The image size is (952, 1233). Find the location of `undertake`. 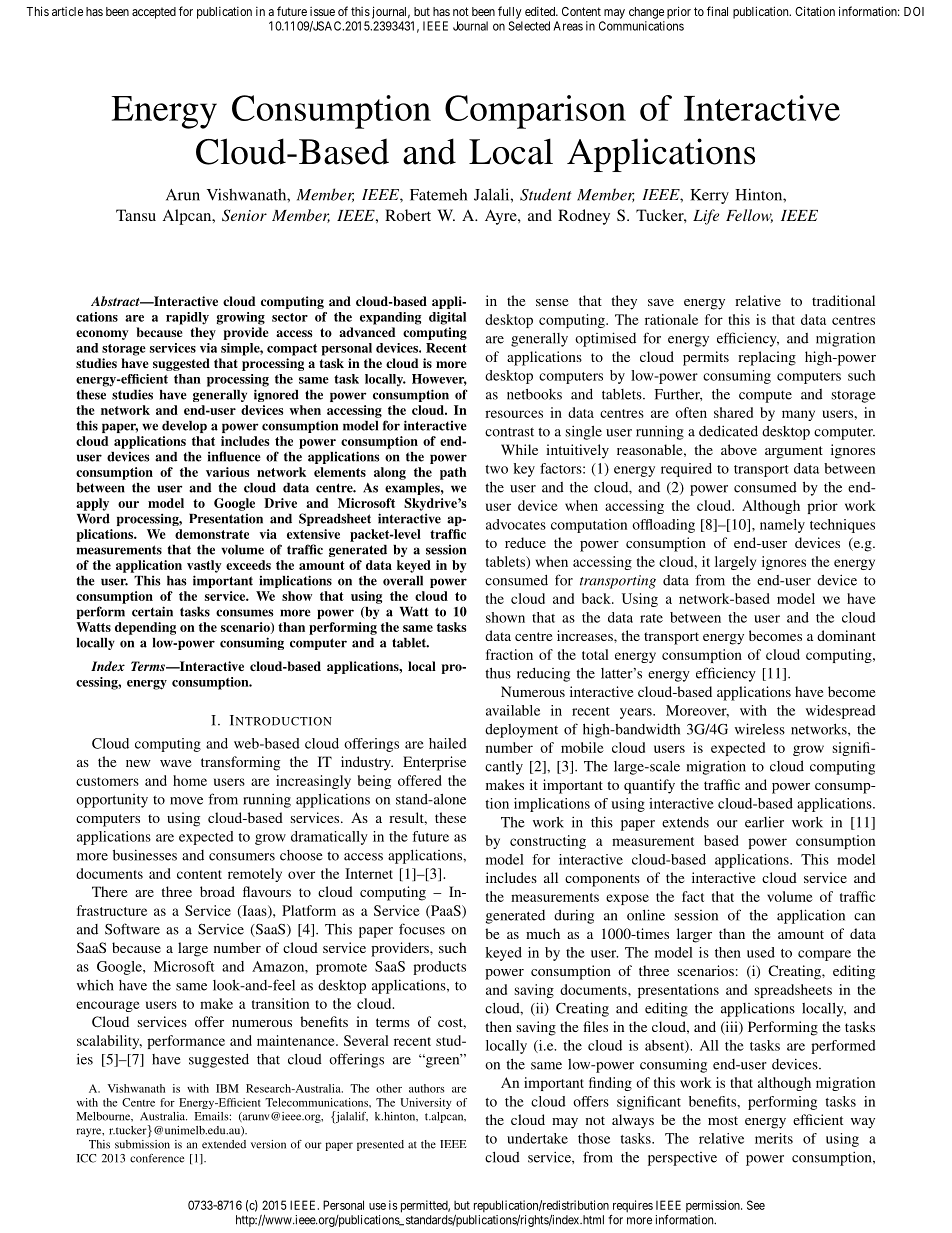

undertake is located at coordinates (537, 1138).
